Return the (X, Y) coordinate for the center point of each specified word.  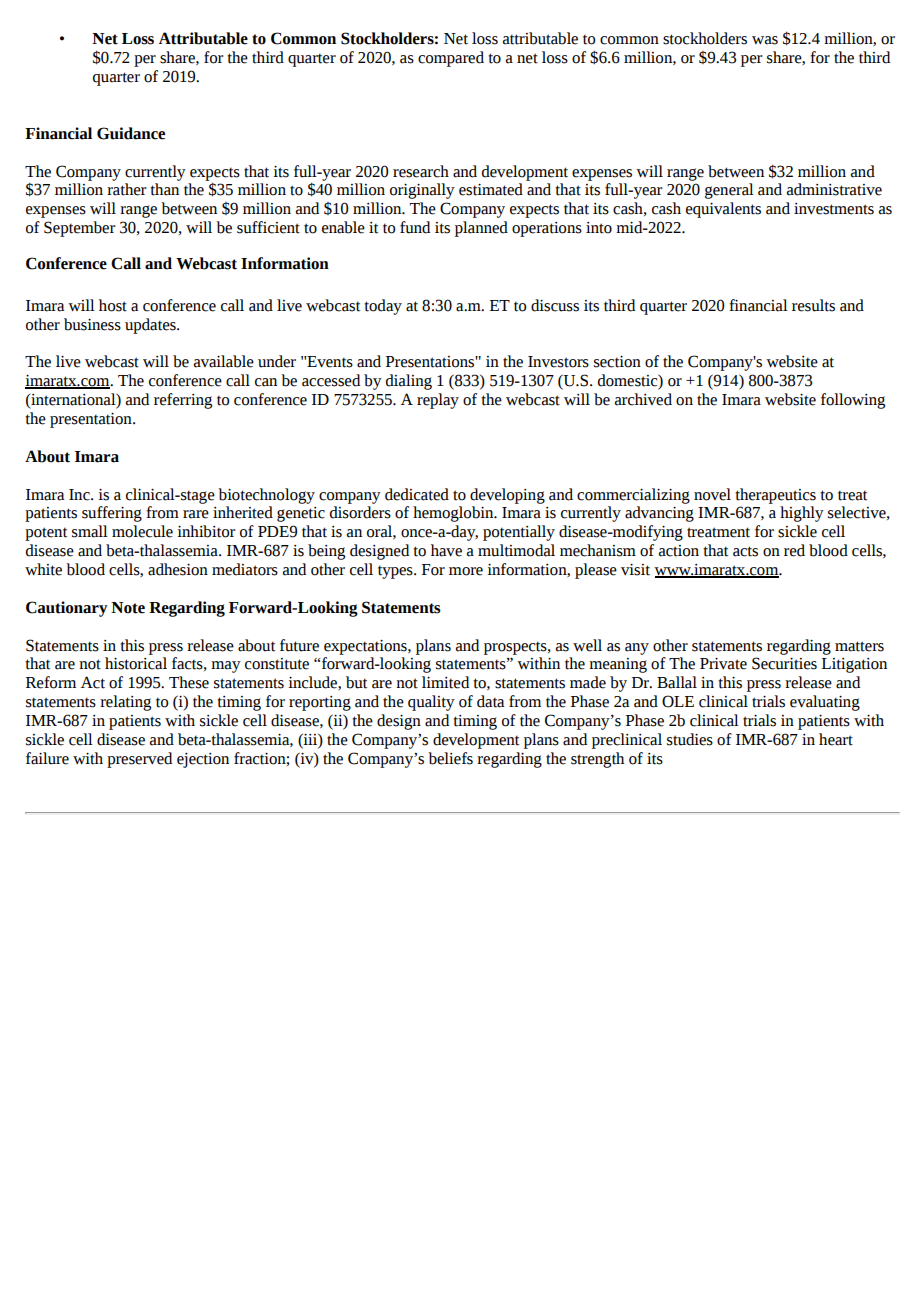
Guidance (131, 133)
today (383, 307)
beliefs (450, 758)
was (765, 40)
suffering (112, 514)
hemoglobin (454, 514)
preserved (139, 760)
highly (802, 514)
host (113, 305)
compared (451, 59)
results (813, 305)
